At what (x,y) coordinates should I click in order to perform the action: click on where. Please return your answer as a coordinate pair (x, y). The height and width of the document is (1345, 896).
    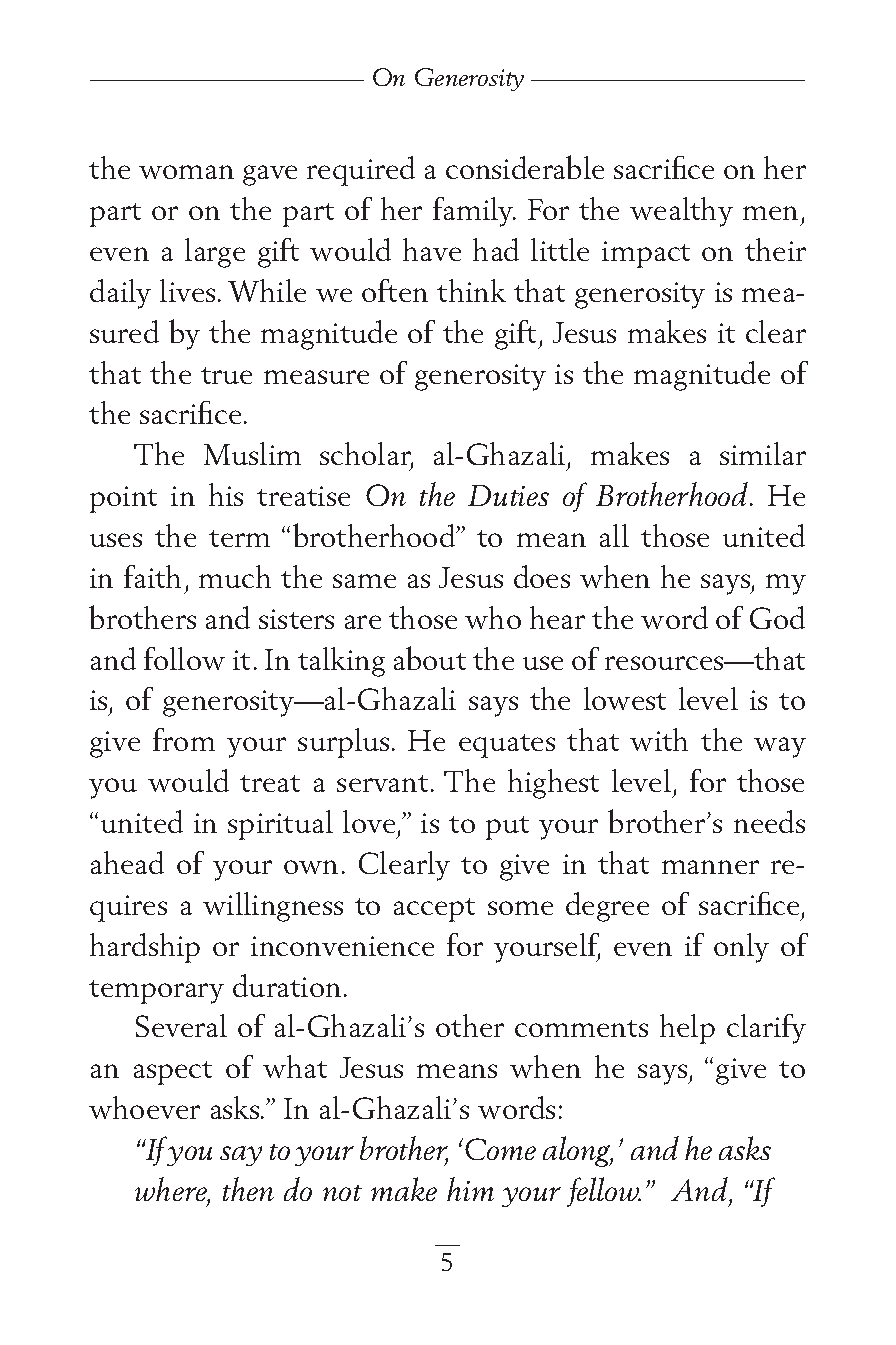
    Looking at the image, I should click on (172, 1190).
